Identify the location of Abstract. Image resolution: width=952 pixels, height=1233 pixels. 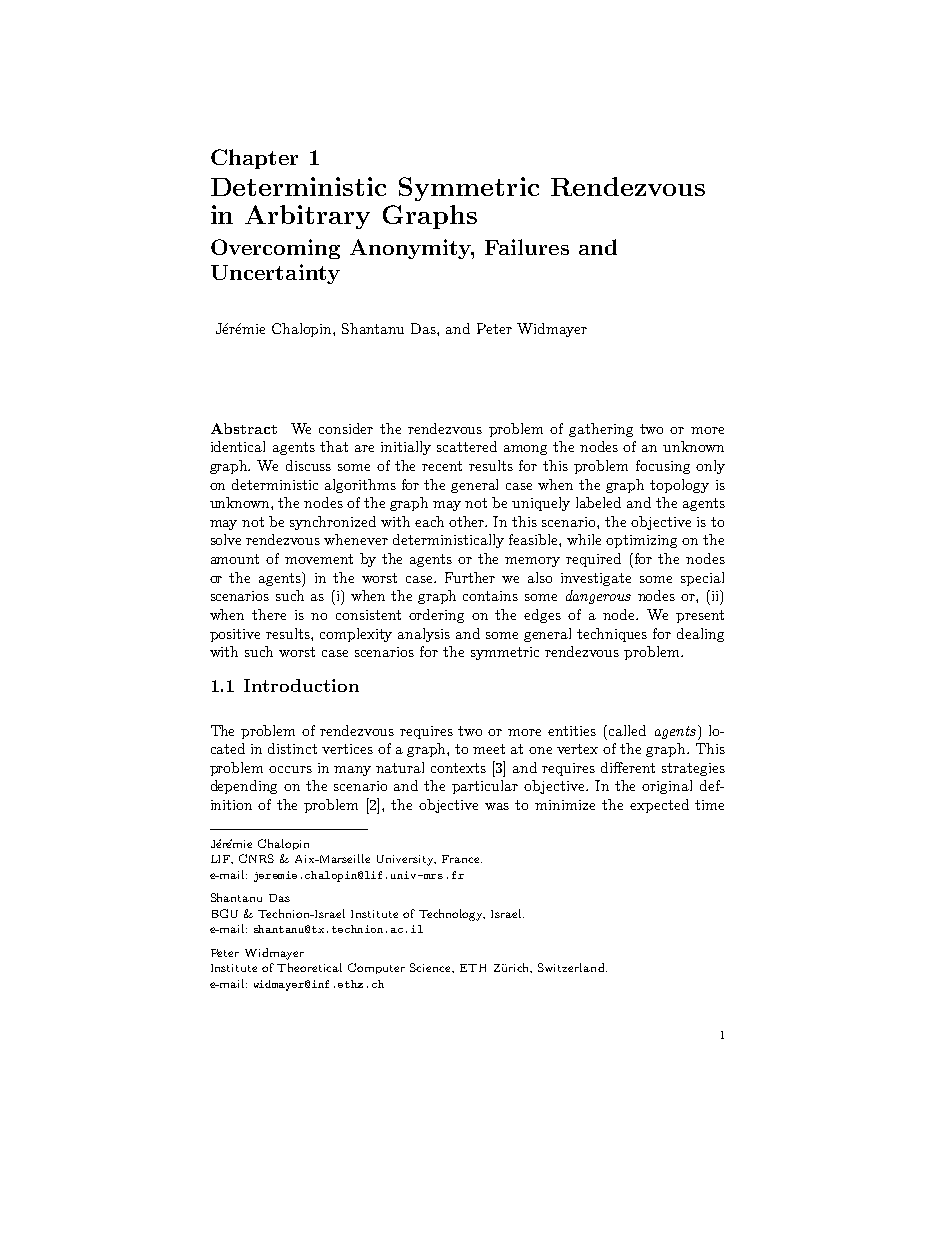
(244, 428).
